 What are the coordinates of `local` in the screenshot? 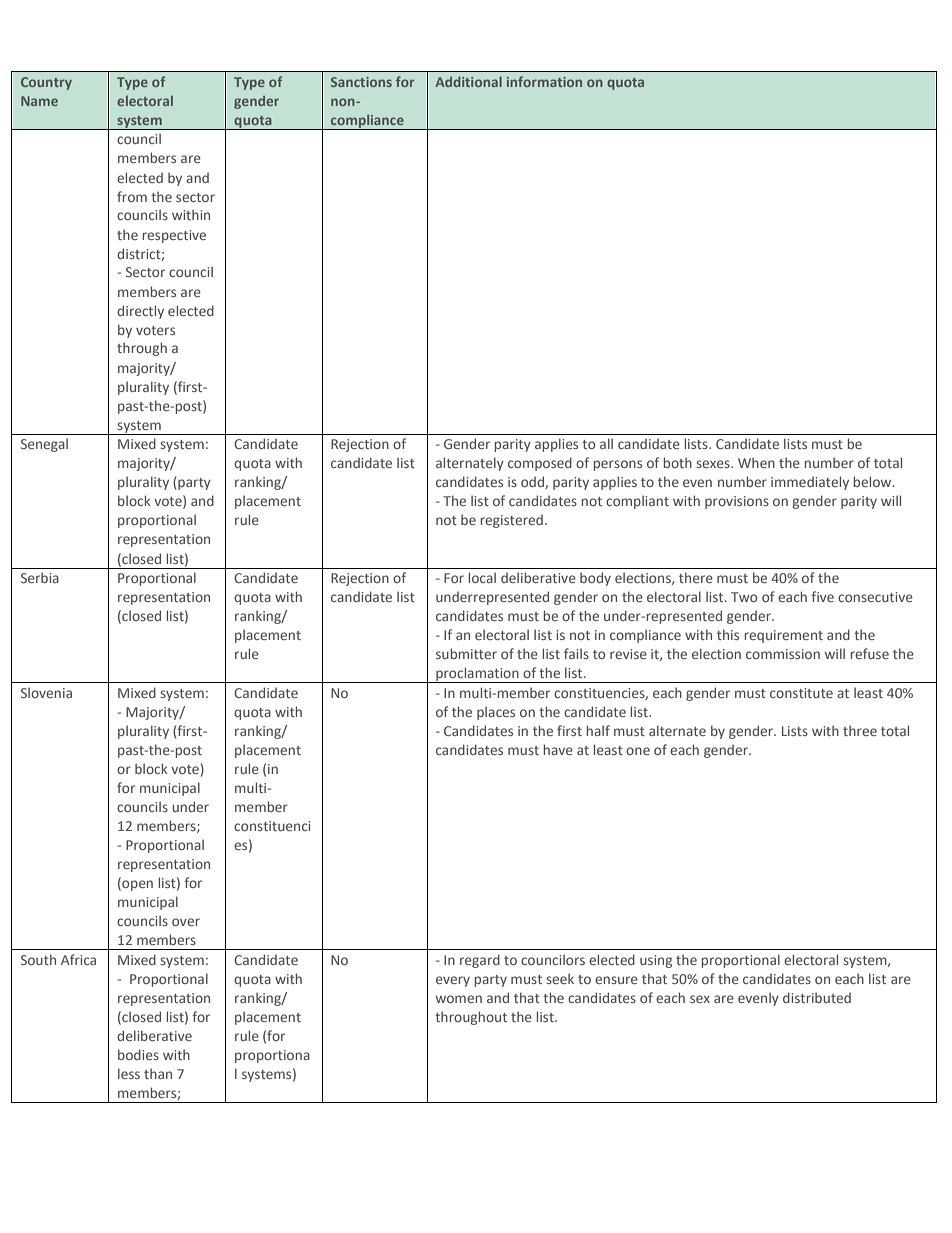 It's located at (482, 577).
